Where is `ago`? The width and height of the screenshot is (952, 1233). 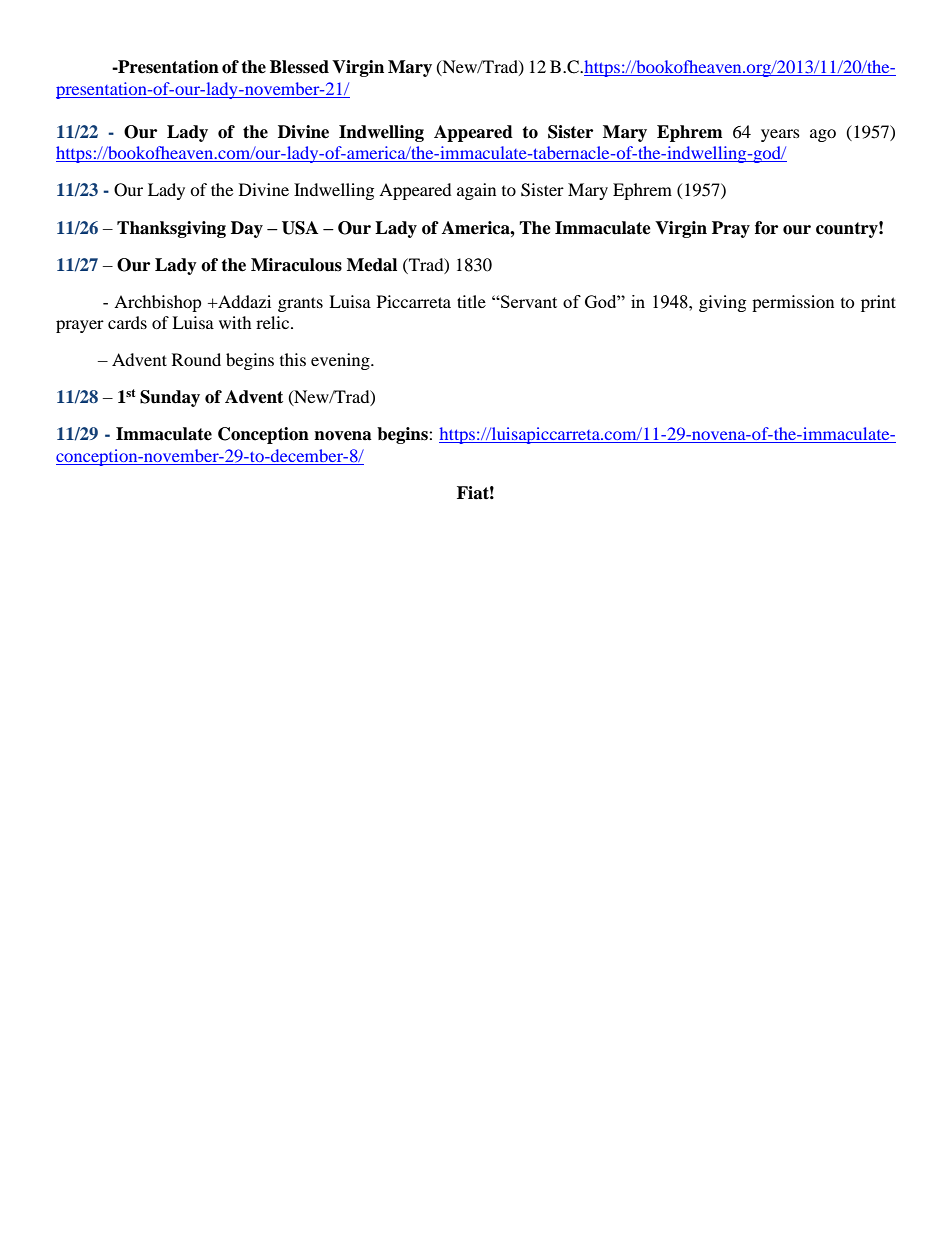
ago is located at coordinates (823, 135).
